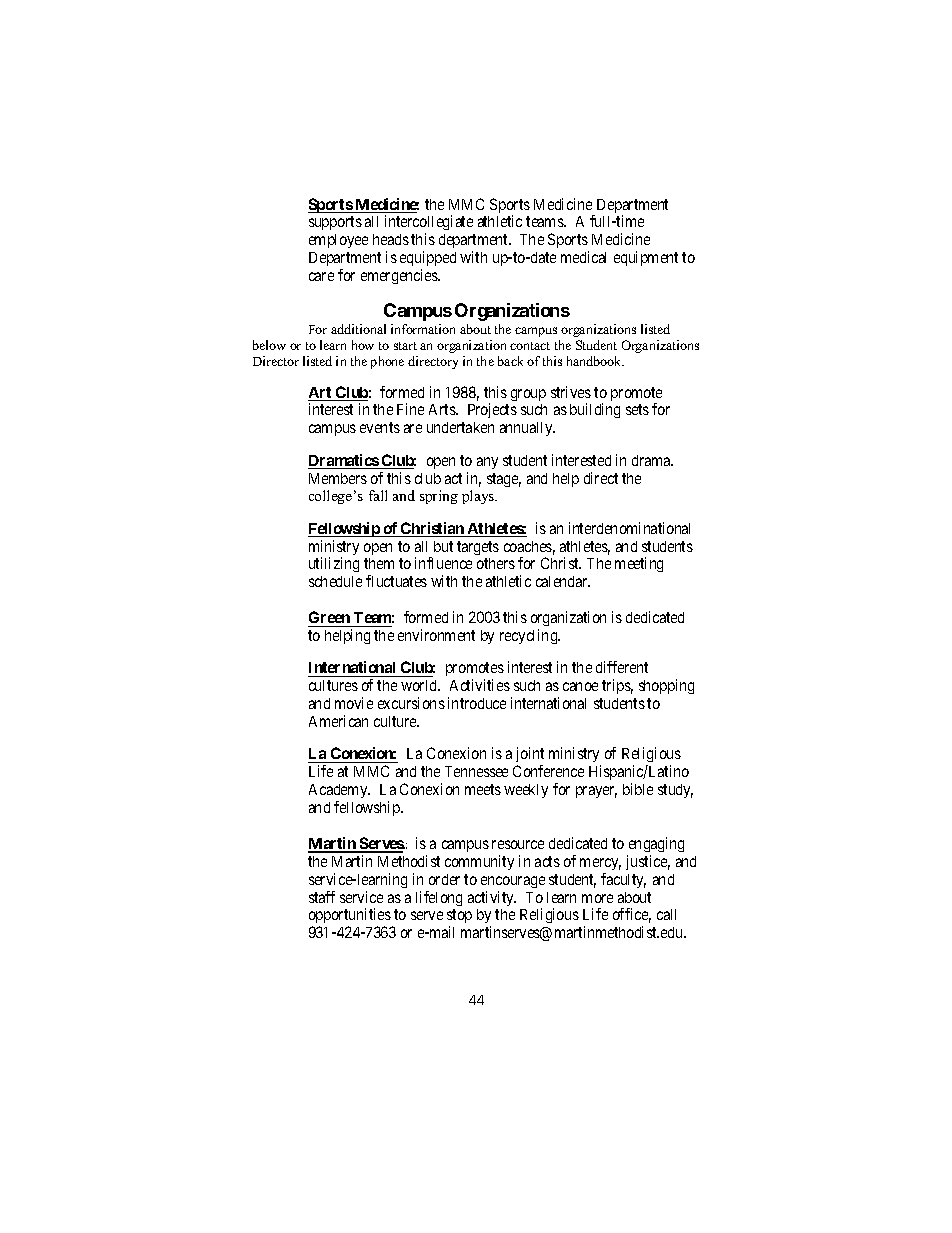 The width and height of the document is (952, 1233). Describe the element at coordinates (638, 789) in the document. I see `bible` at that location.
